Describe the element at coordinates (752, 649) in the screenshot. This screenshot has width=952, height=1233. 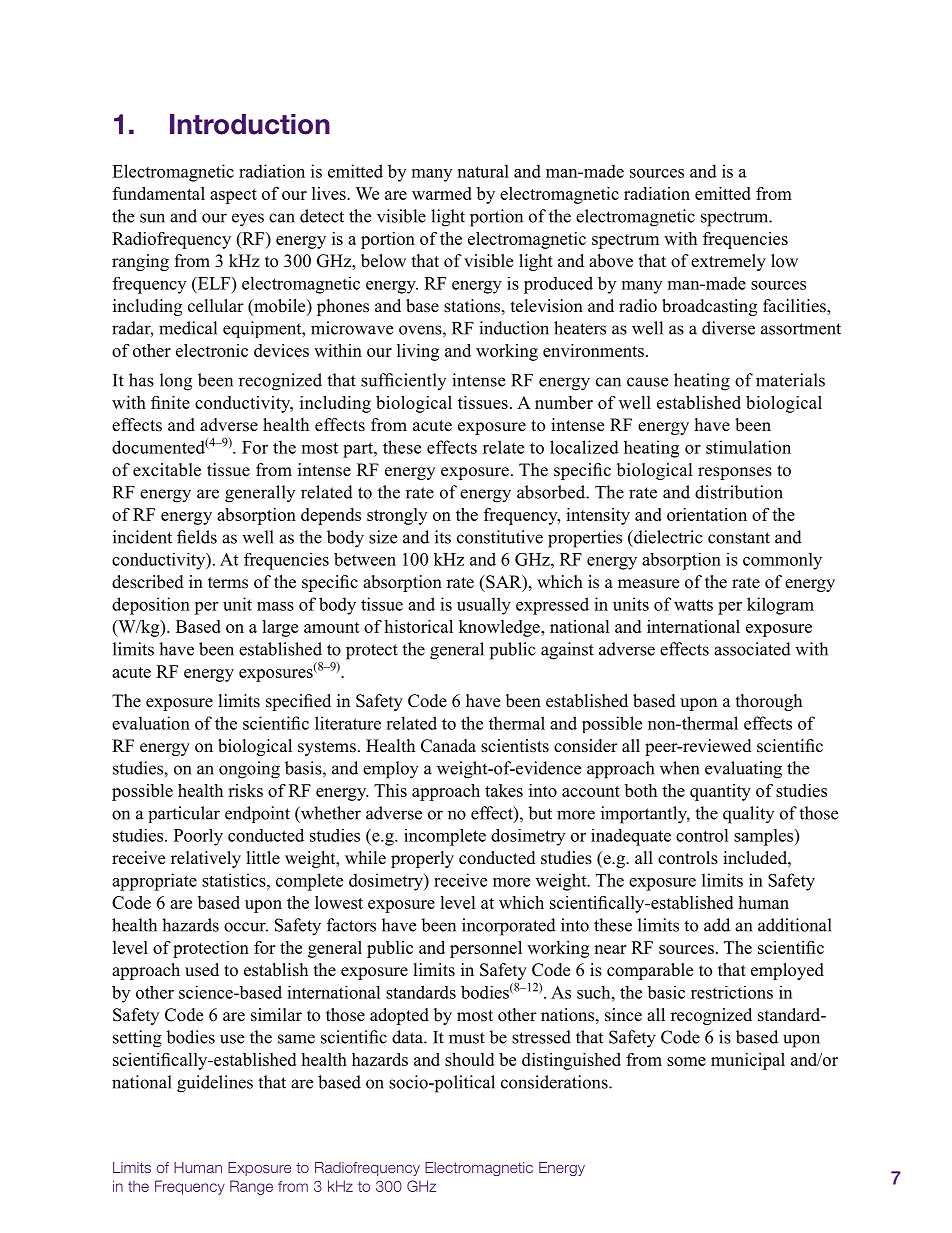
I see `associated` at that location.
